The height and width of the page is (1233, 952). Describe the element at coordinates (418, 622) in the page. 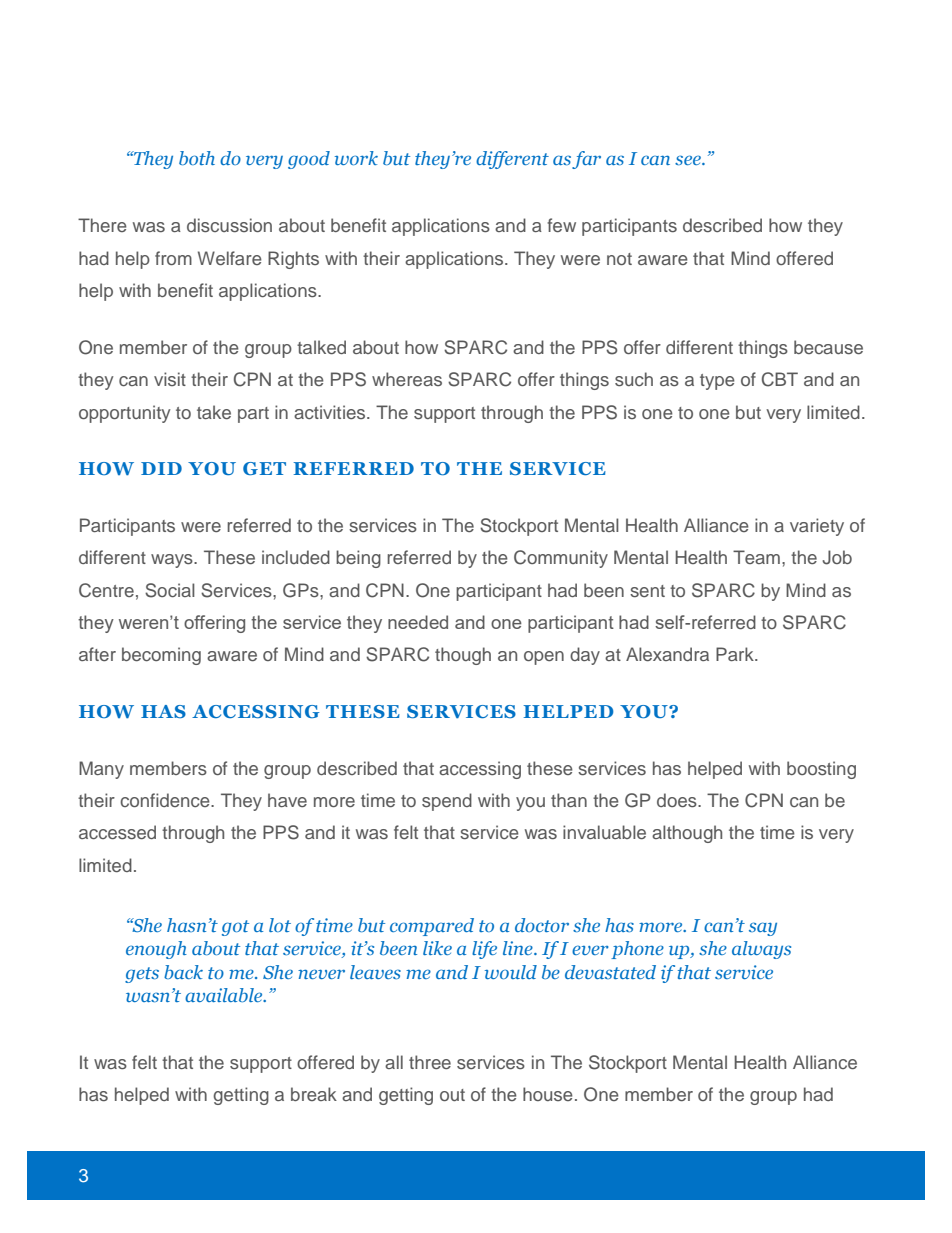

I see `needed` at that location.
